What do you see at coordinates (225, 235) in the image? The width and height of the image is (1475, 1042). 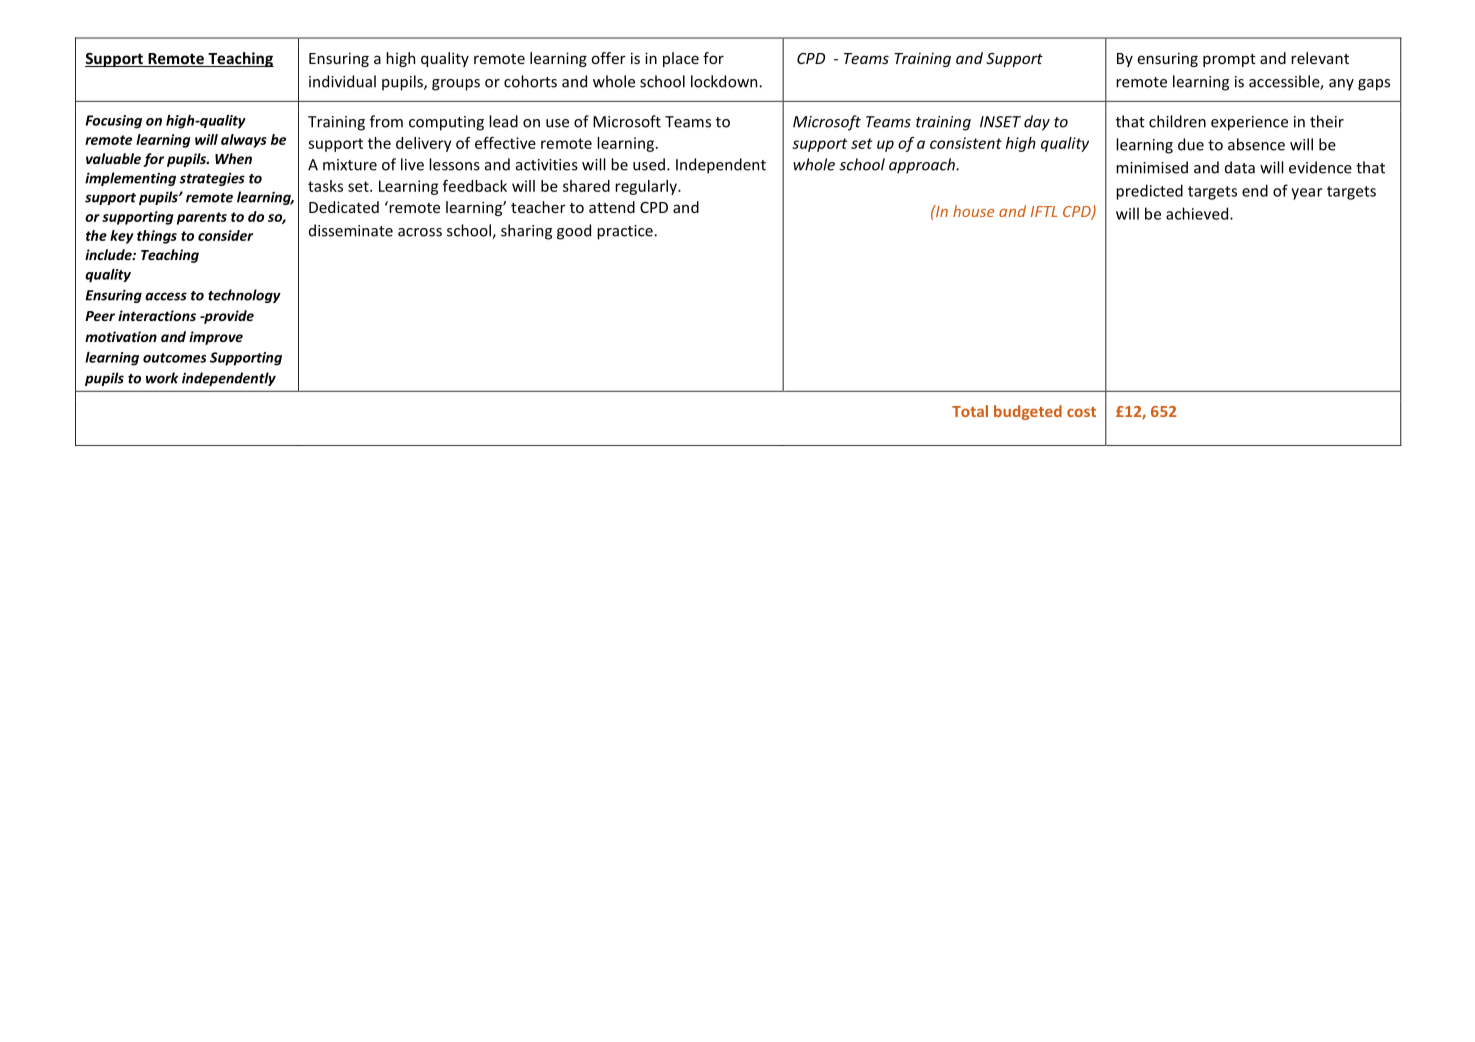 I see `consider` at bounding box center [225, 235].
